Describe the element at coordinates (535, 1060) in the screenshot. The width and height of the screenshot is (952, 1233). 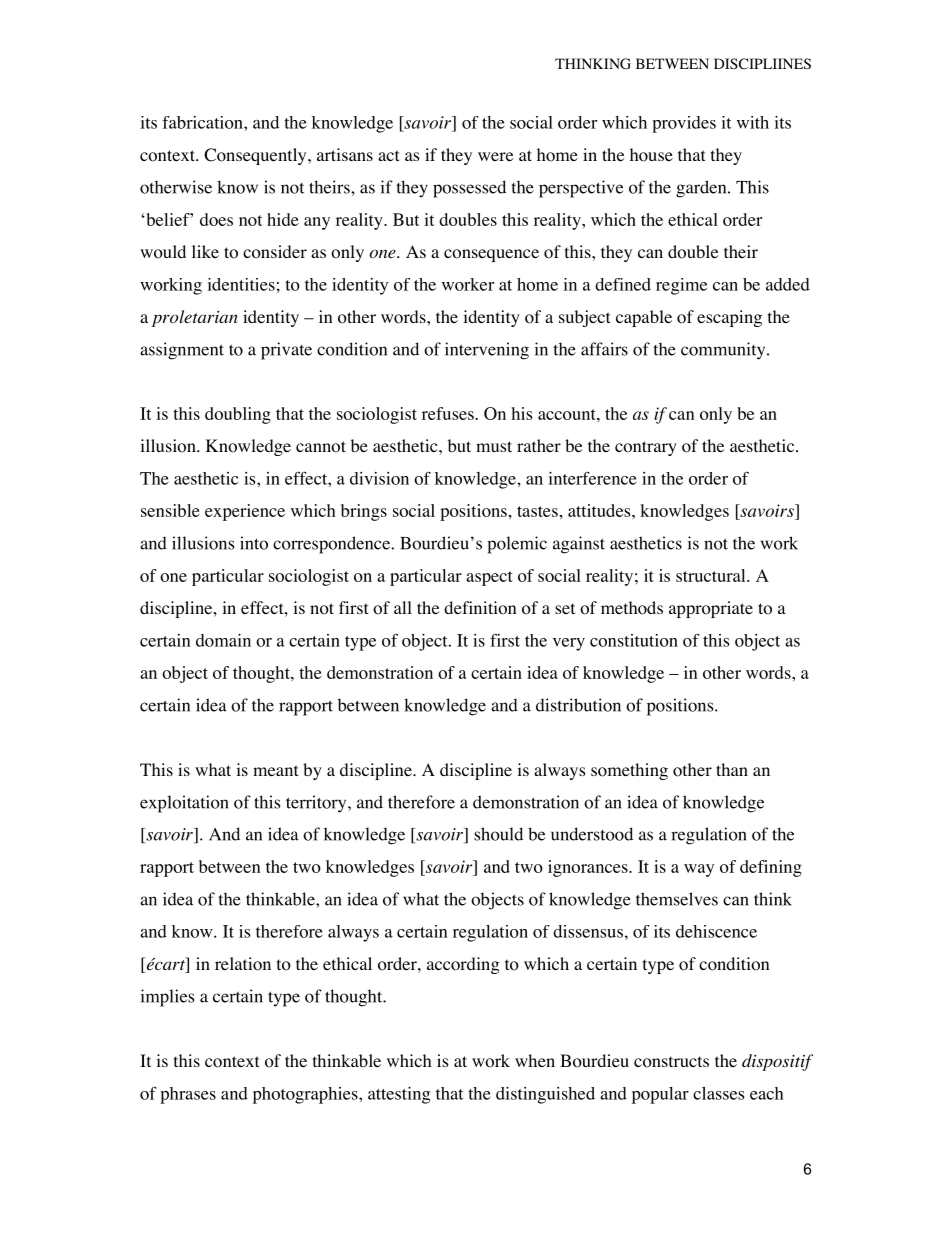
I see `when` at that location.
